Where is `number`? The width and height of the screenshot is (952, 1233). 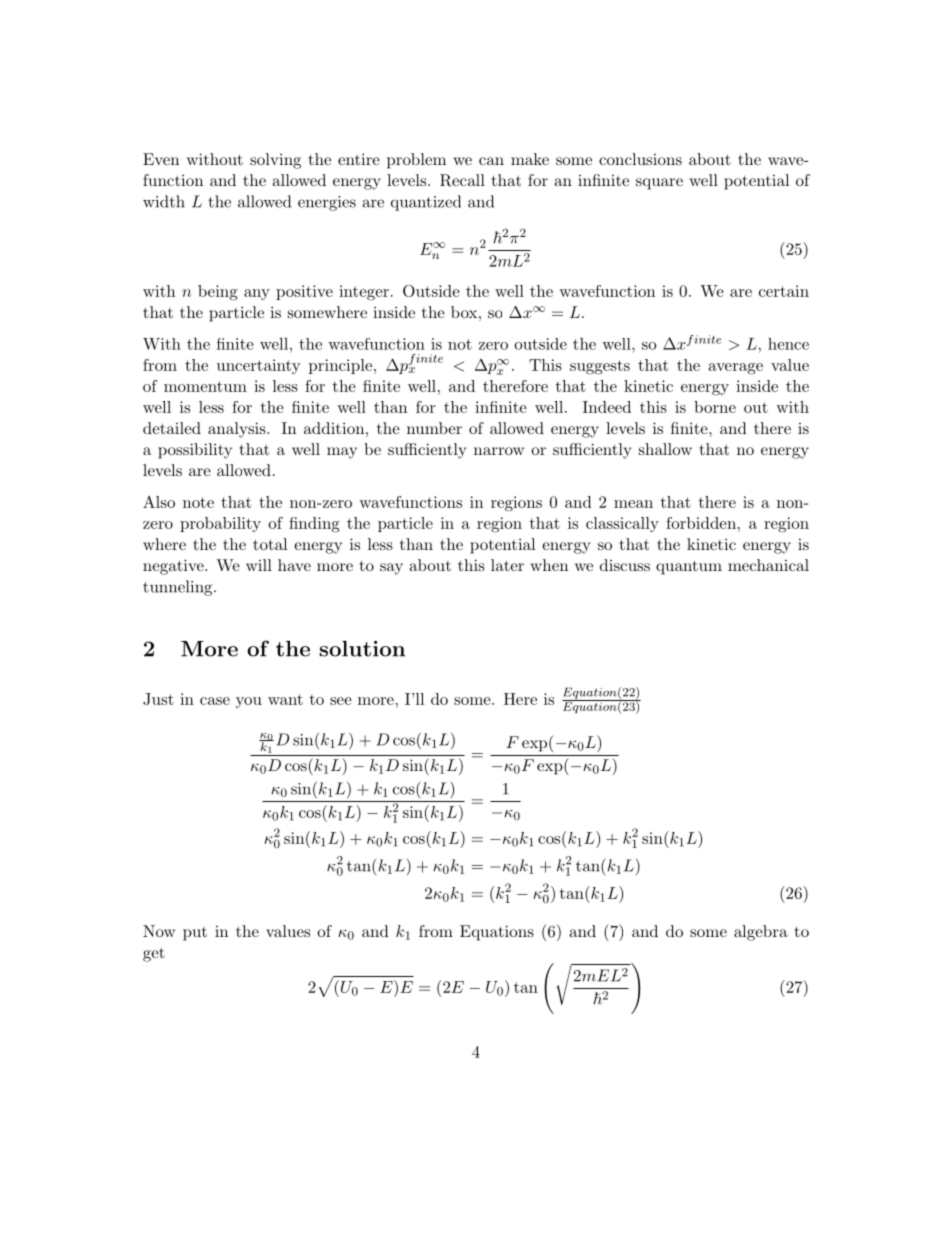
number is located at coordinates (434, 428).
